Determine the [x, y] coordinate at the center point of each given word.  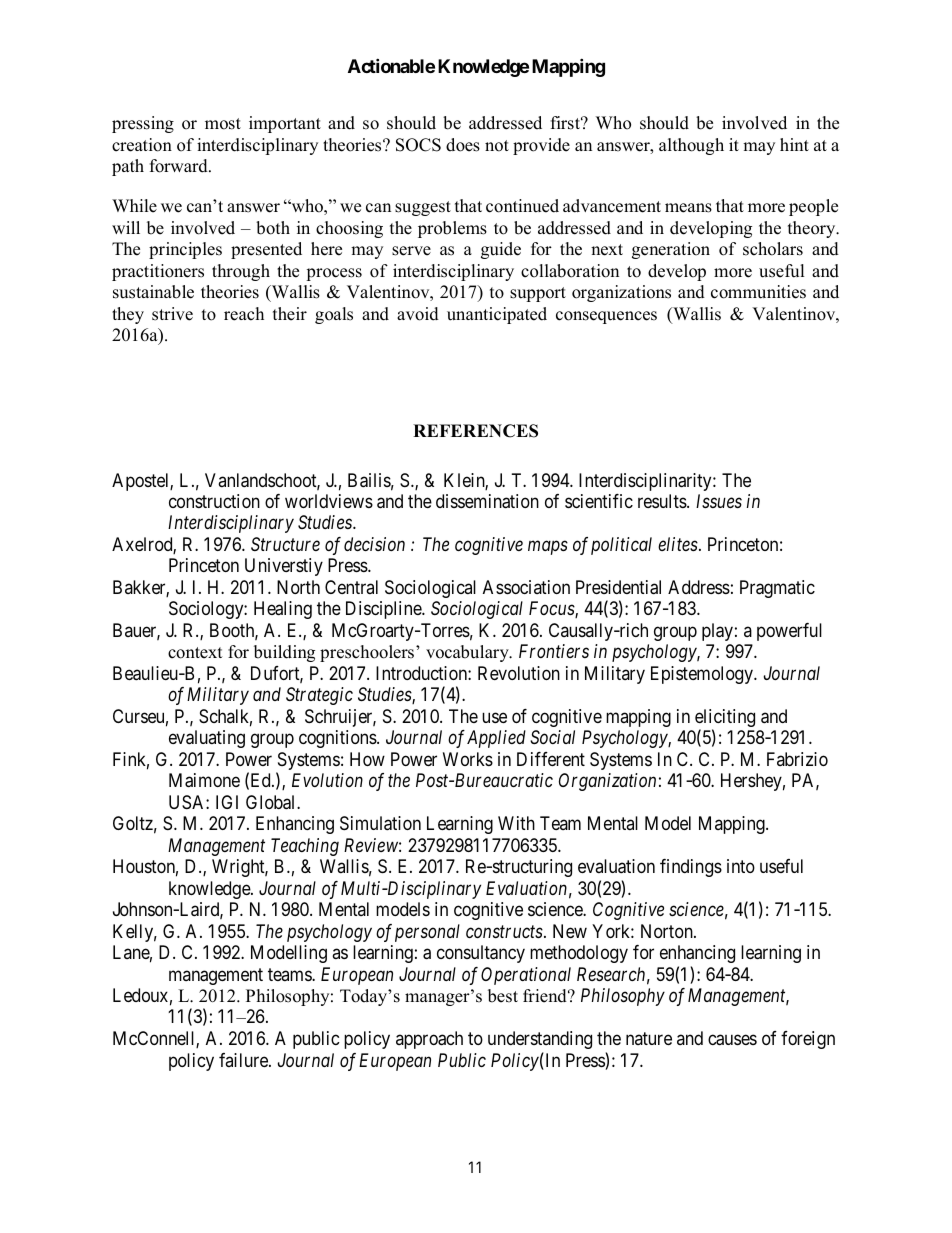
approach [429, 1040]
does [463, 145]
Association [526, 587]
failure [244, 1060]
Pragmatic [777, 589]
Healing [283, 610]
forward [180, 166]
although [691, 146]
